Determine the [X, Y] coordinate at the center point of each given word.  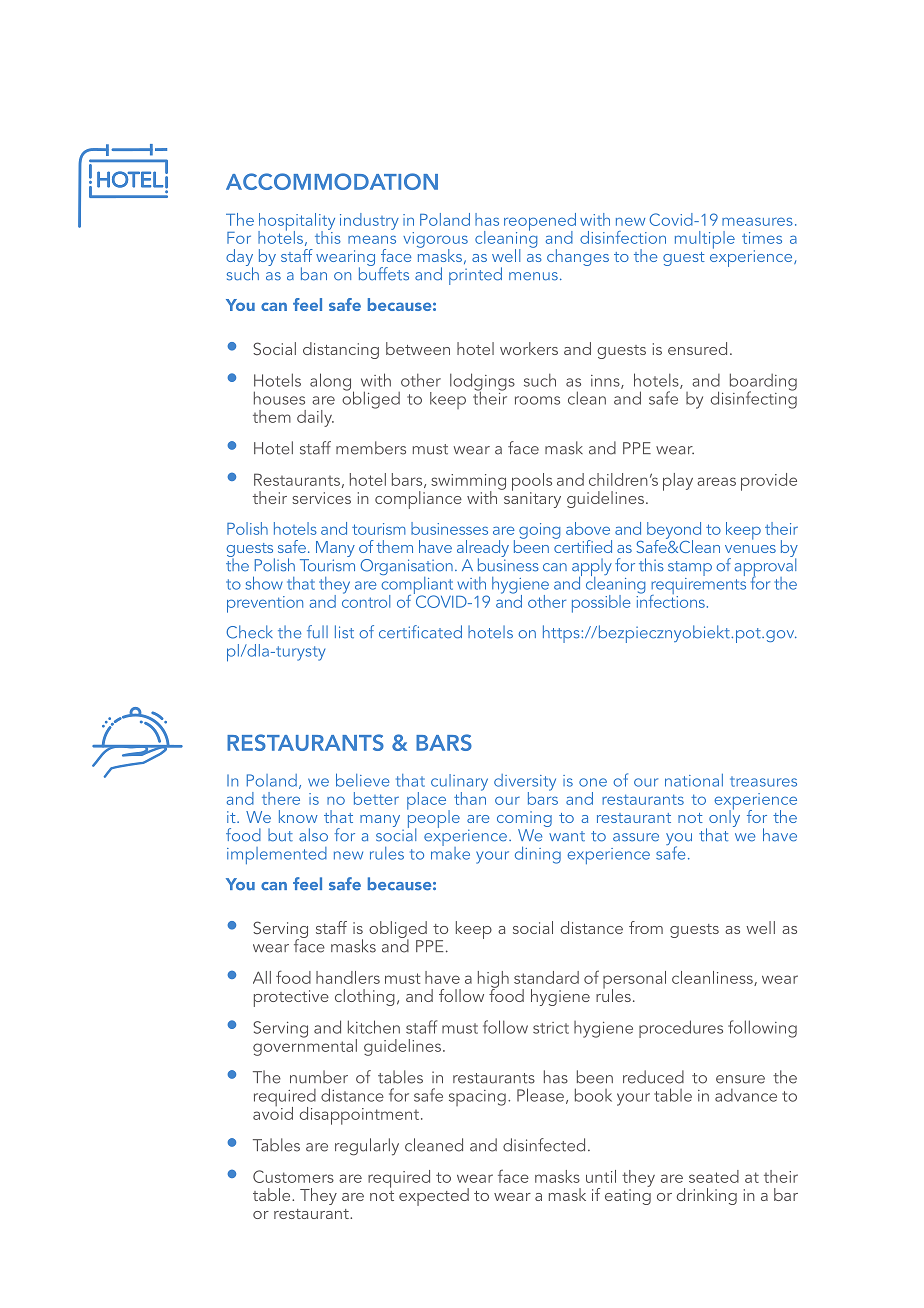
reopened [540, 223]
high [493, 980]
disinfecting [754, 399]
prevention [265, 604]
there [281, 798]
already [483, 549]
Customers [293, 1176]
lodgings [482, 383]
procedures [681, 1029]
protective [291, 998]
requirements [698, 586]
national [694, 780]
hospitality [296, 223]
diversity [525, 783]
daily [315, 418]
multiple [705, 240]
